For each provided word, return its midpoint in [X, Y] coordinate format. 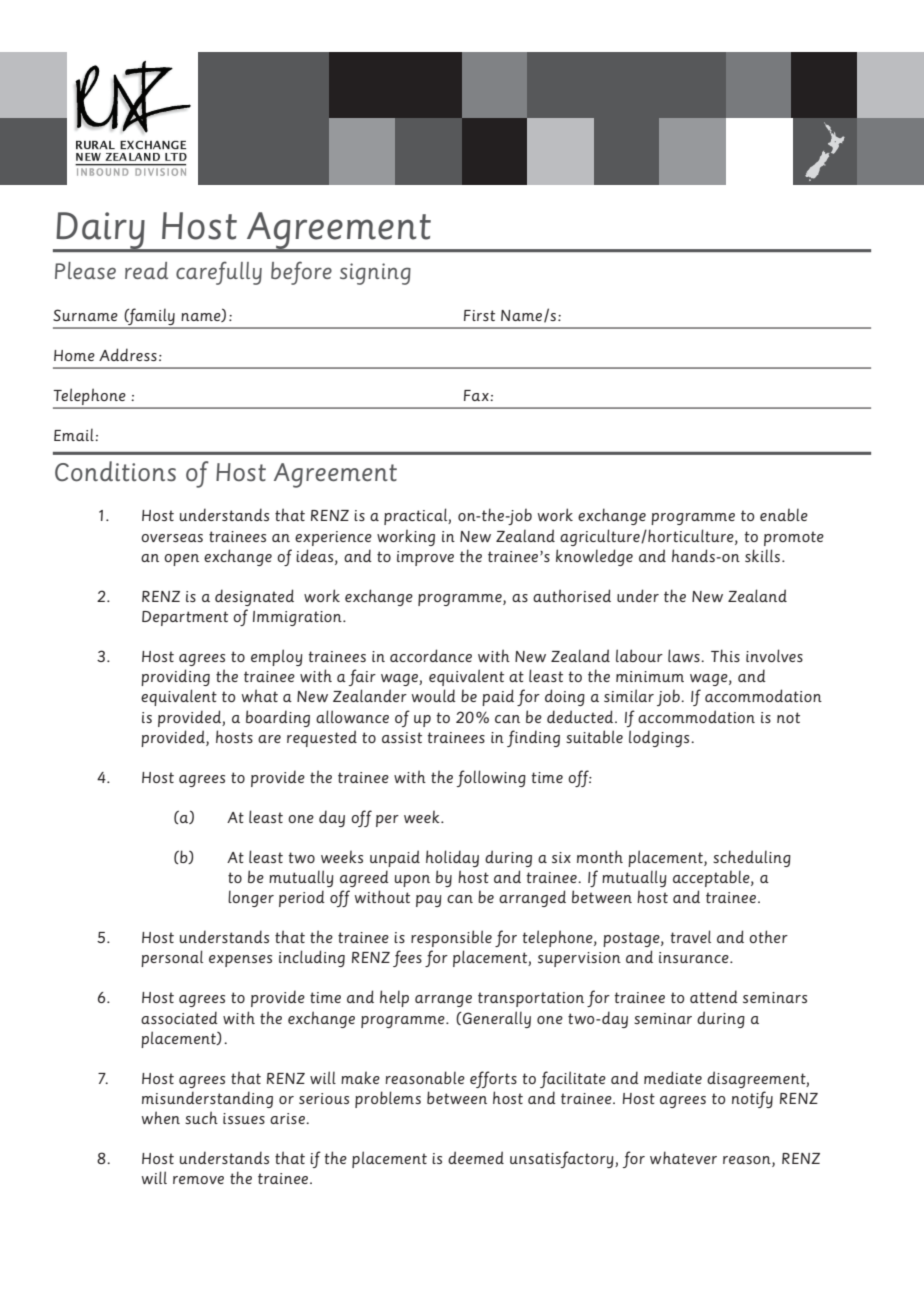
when [161, 1117]
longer [251, 898]
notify [752, 1099]
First [479, 315]
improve [425, 558]
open [181, 560]
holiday [452, 858]
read [146, 270]
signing [375, 274]
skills [762, 555]
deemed [476, 1157]
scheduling [752, 858]
